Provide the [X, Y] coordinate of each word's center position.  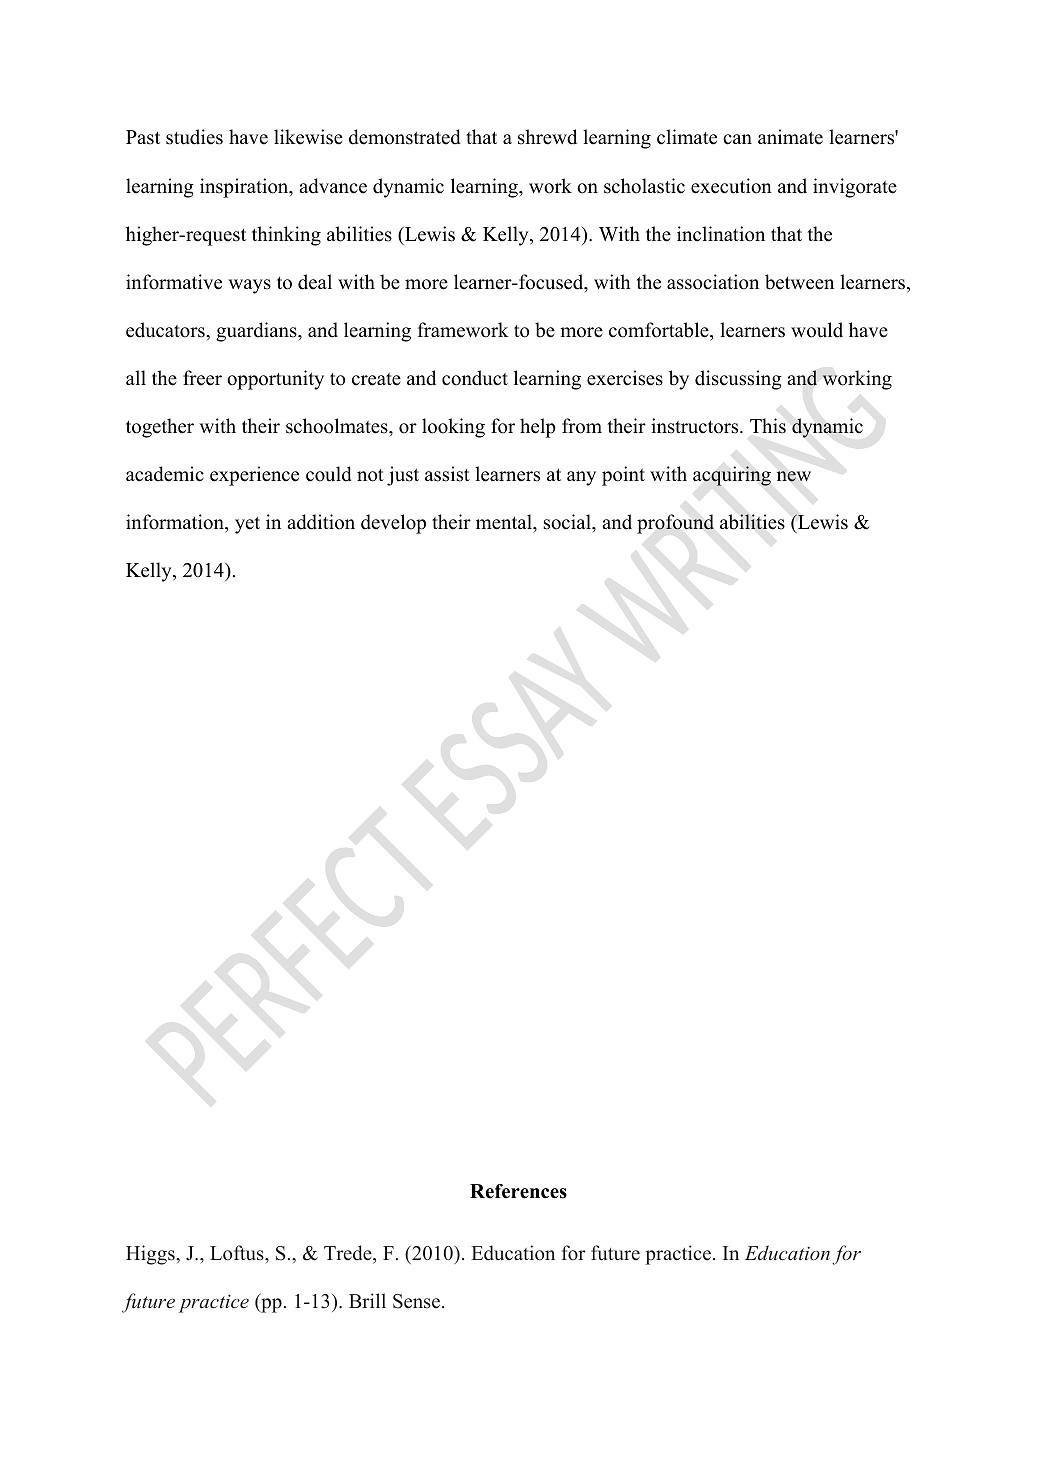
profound [675, 524]
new [794, 476]
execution [731, 186]
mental [505, 522]
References [518, 1191]
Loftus [238, 1253]
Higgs [151, 1255]
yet [247, 525]
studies [194, 137]
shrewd [547, 137]
